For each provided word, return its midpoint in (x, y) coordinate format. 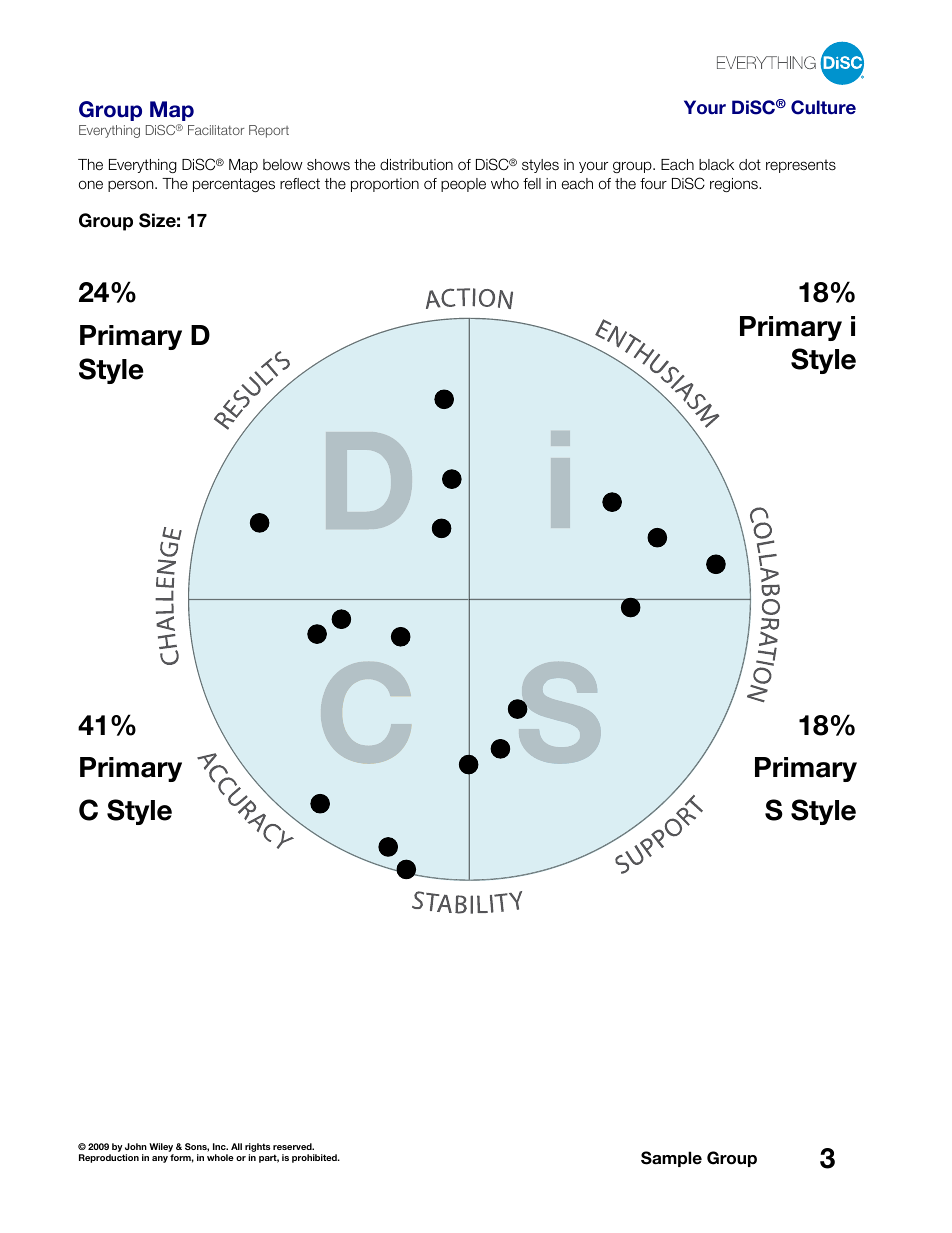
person (132, 186)
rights (257, 1149)
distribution (416, 165)
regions (735, 185)
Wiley (161, 1149)
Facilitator (216, 130)
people (463, 185)
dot (750, 164)
